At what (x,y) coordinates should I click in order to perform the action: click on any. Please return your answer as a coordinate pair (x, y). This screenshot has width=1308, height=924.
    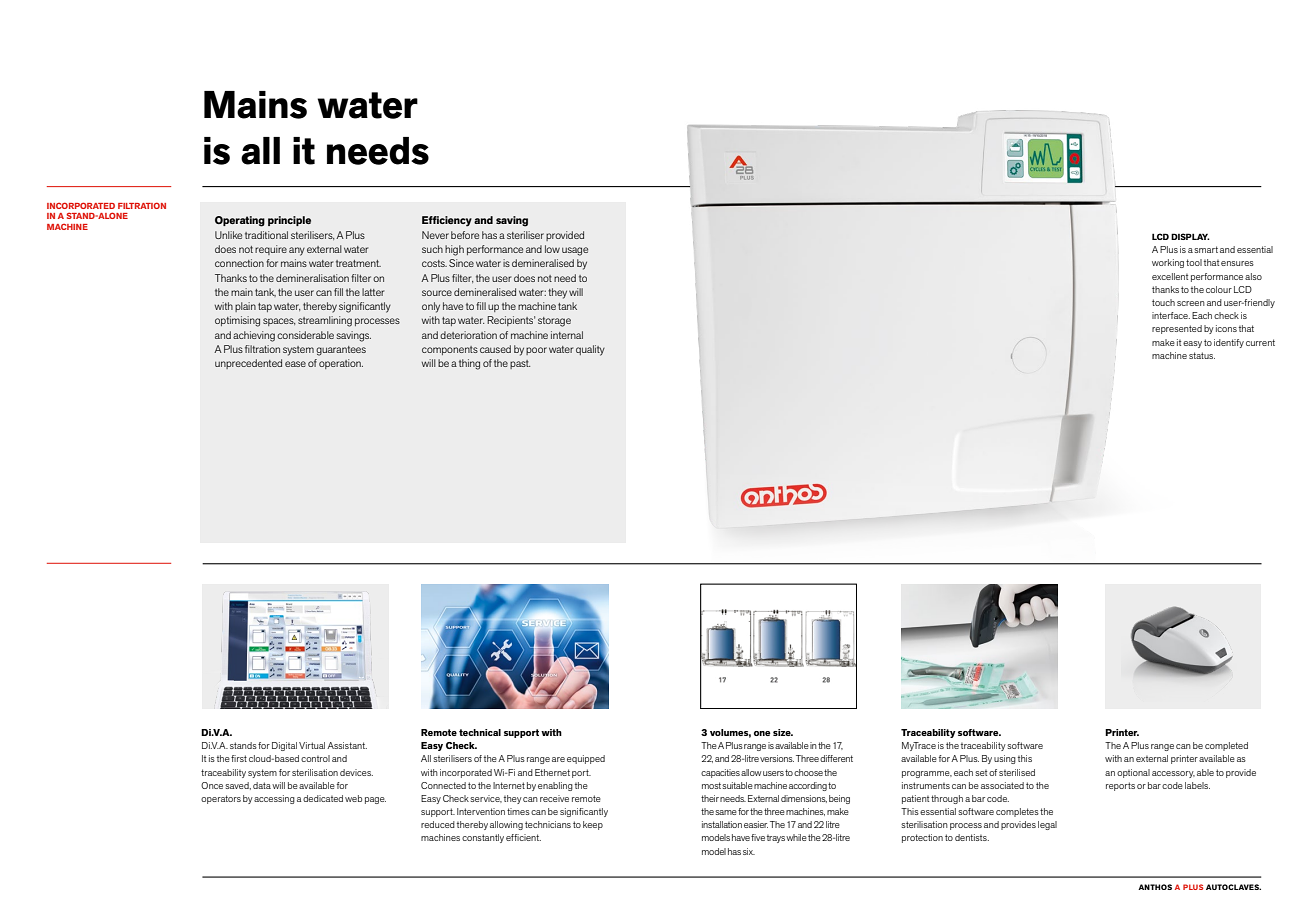
    Looking at the image, I should click on (297, 251).
